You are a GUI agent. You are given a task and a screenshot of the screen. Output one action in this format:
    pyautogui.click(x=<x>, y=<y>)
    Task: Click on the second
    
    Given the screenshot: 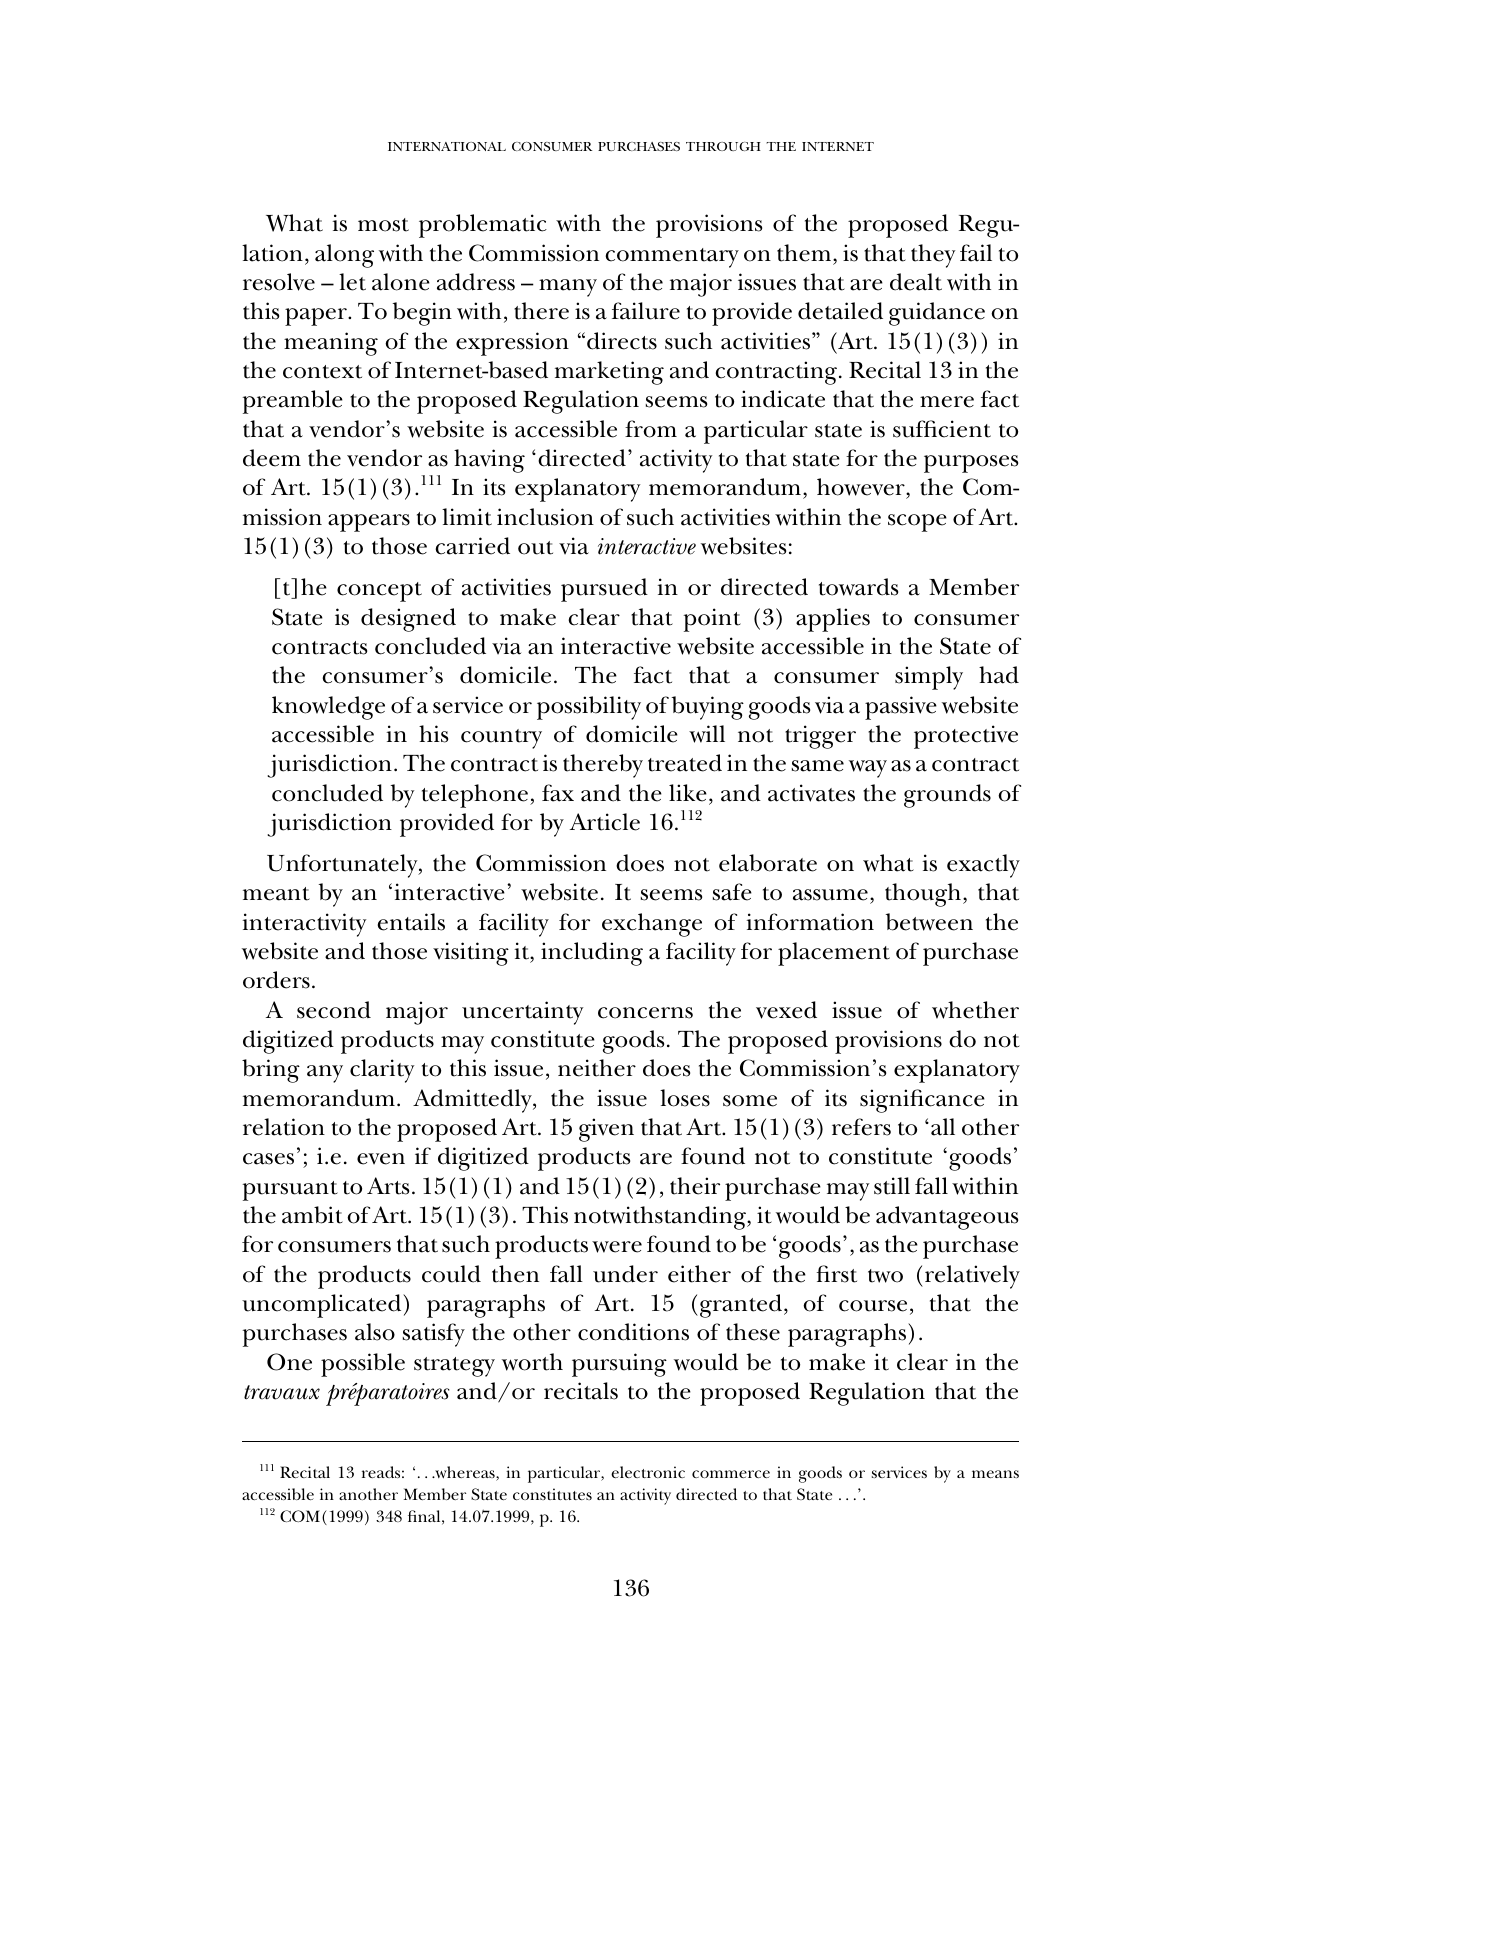 What is the action you would take?
    pyautogui.click(x=334, y=1010)
